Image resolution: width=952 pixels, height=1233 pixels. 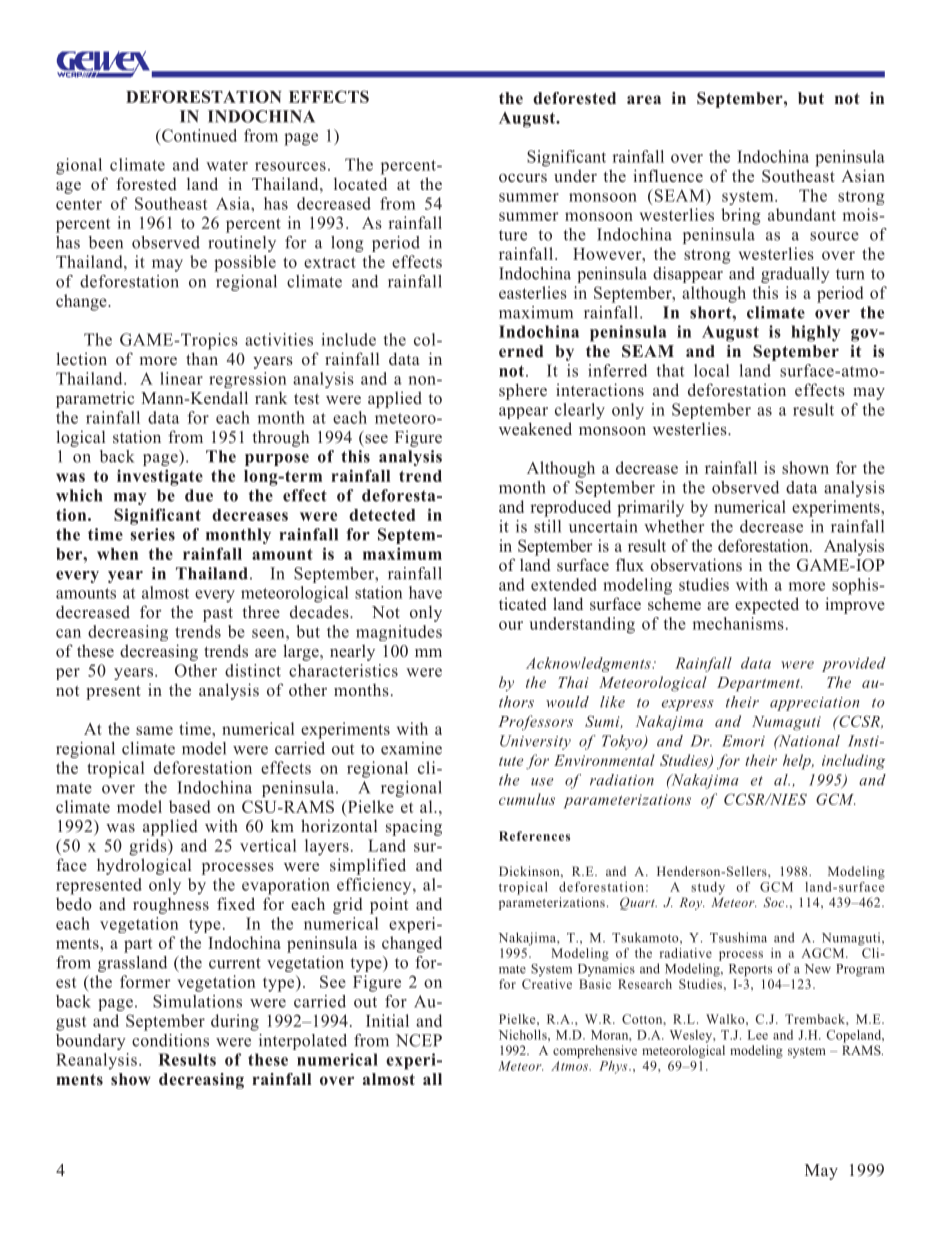 What do you see at coordinates (348, 339) in the screenshot?
I see `include` at bounding box center [348, 339].
